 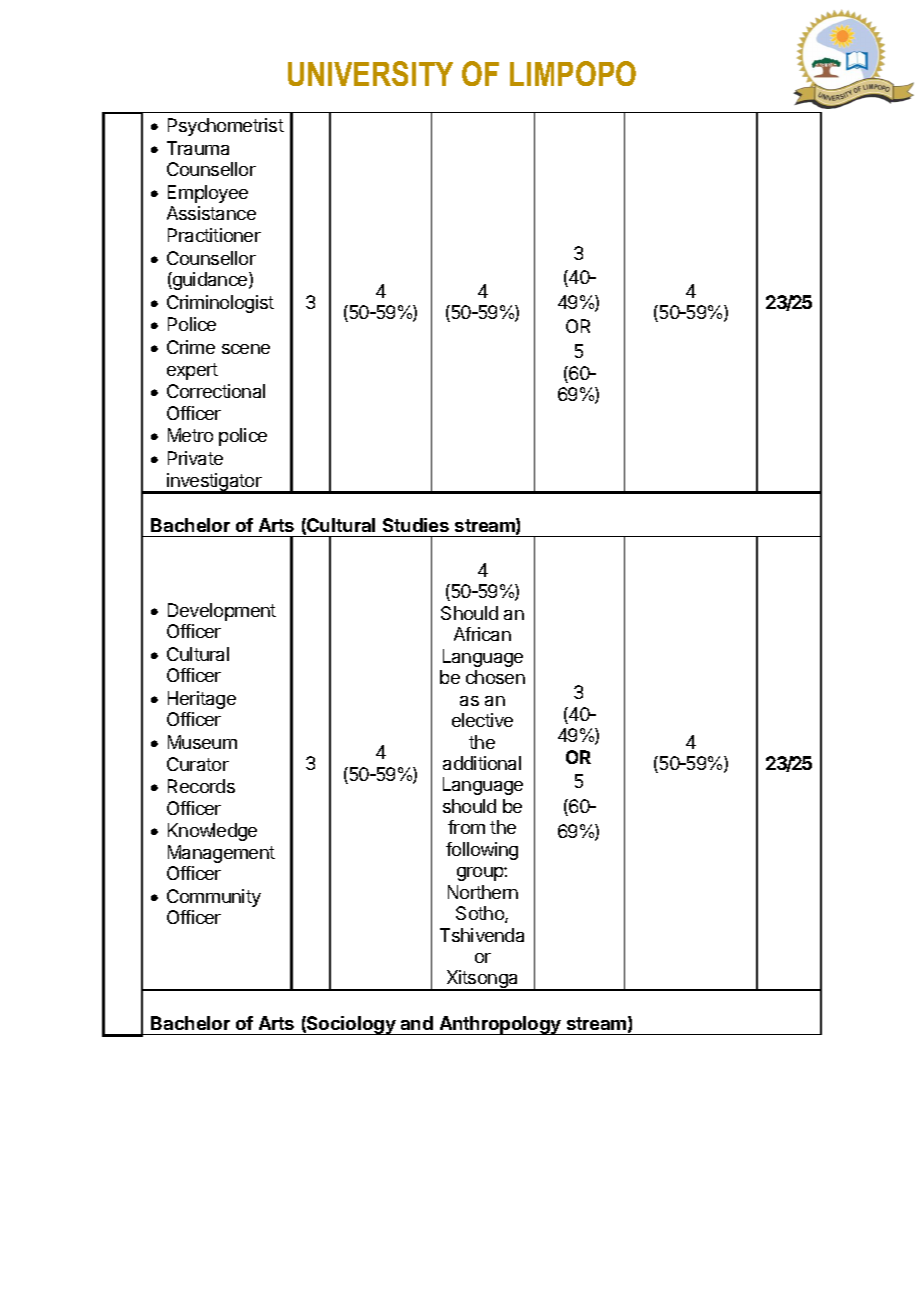 I want to click on Trauma, so click(x=198, y=148).
